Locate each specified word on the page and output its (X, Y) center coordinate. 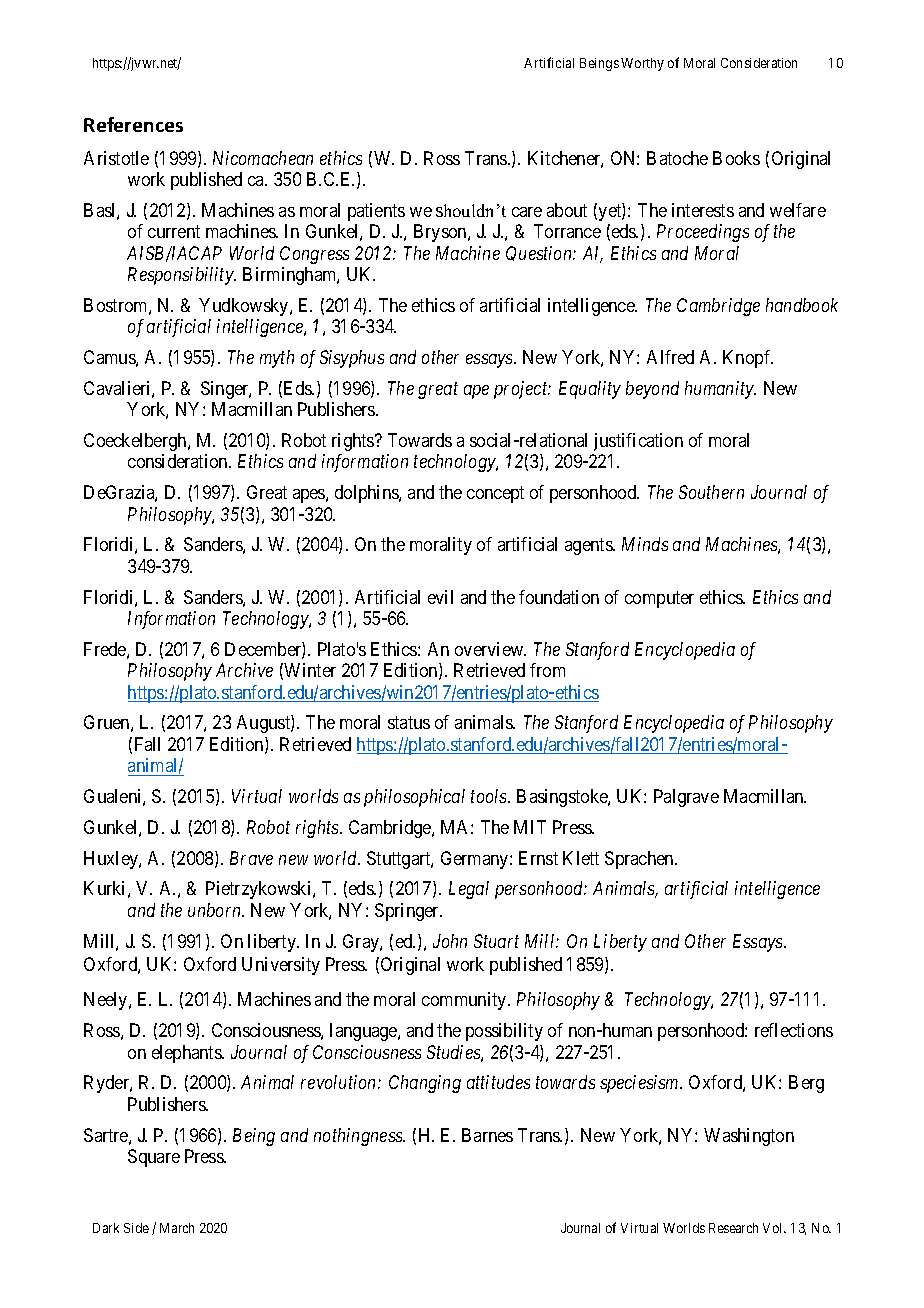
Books (736, 158)
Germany (476, 860)
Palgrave (686, 798)
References (133, 124)
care (527, 212)
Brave (251, 858)
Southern (711, 492)
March (177, 1228)
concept (495, 494)
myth (277, 359)
